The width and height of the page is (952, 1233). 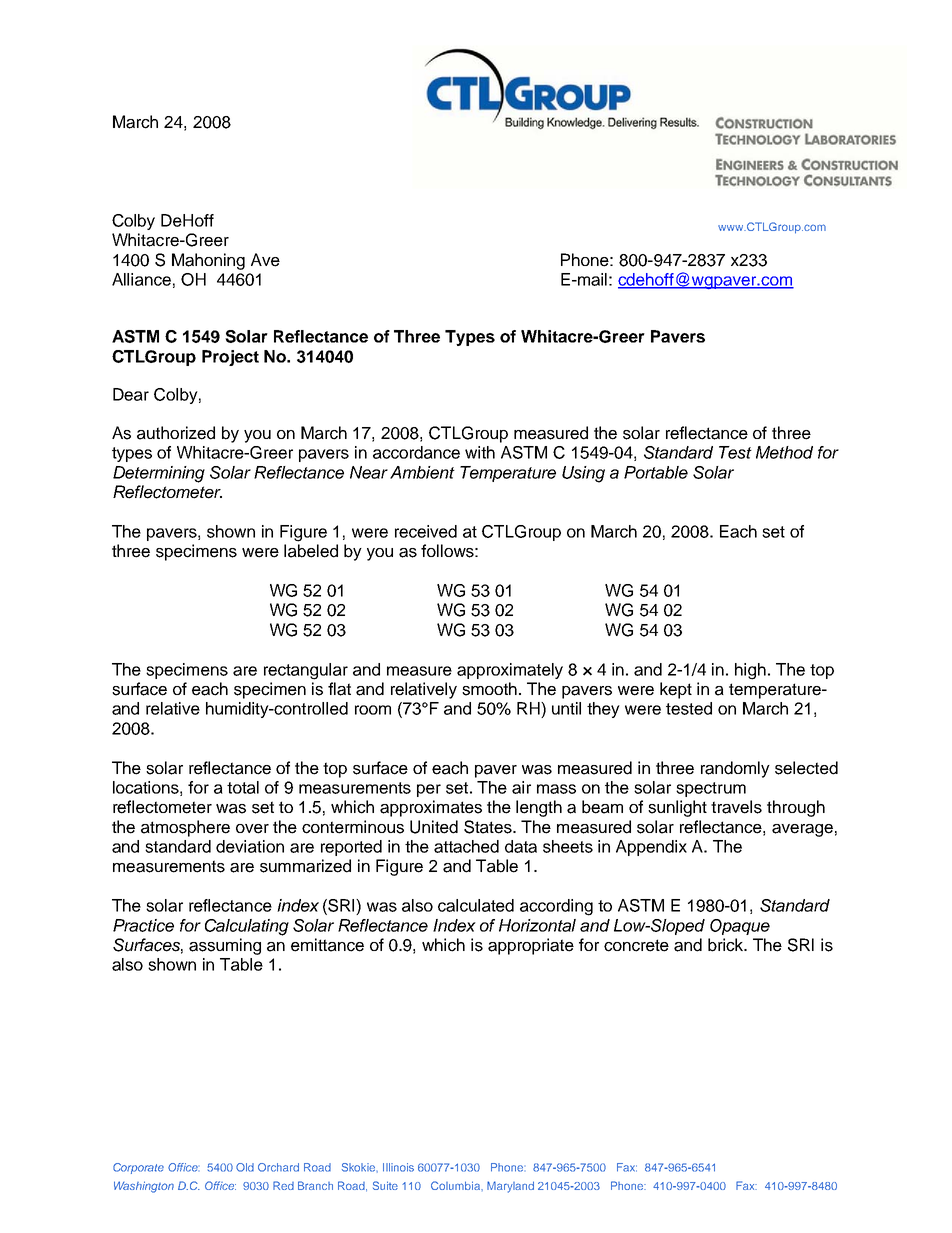 I want to click on Old, so click(x=245, y=1167).
